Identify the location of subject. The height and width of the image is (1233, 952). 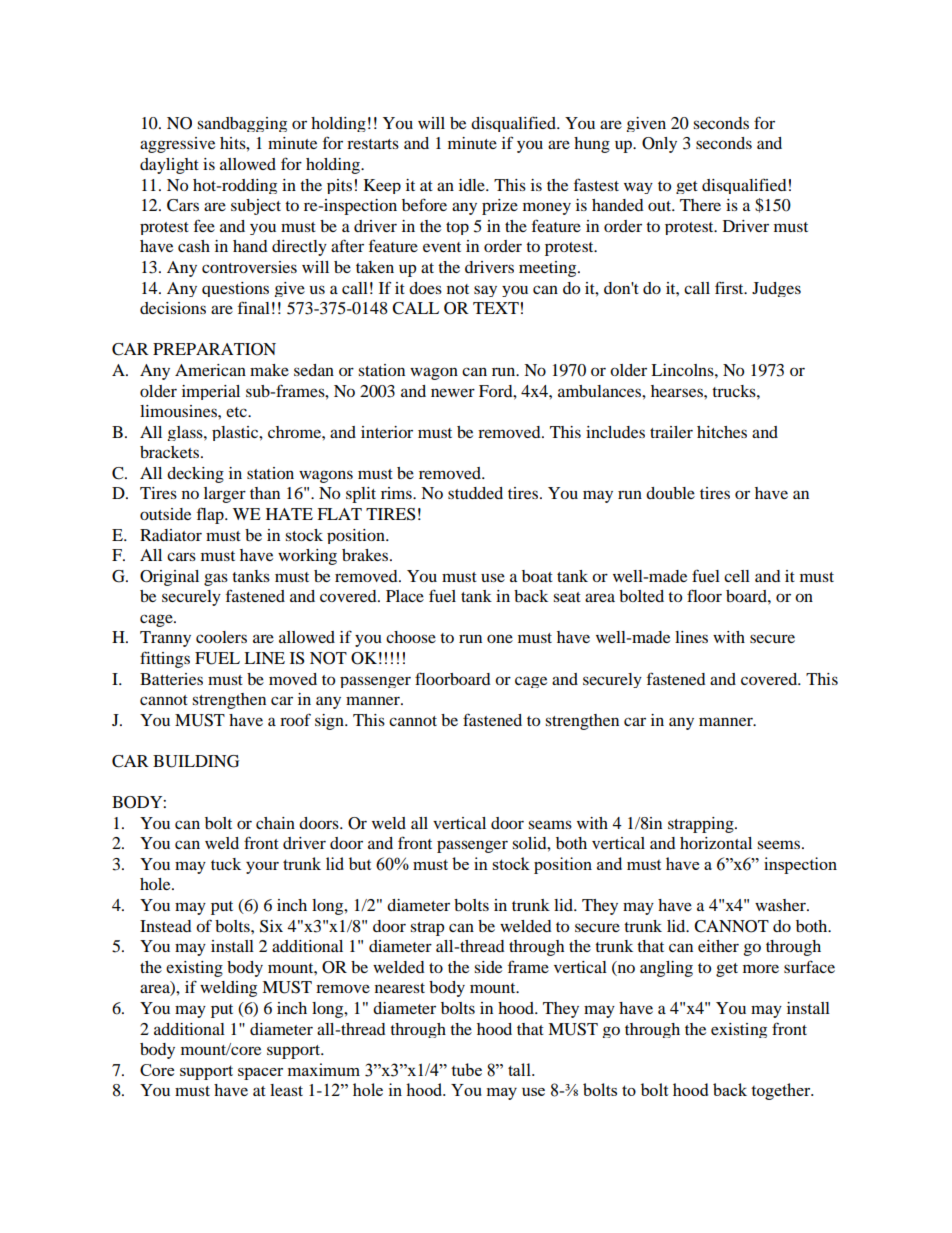
(256, 207).
